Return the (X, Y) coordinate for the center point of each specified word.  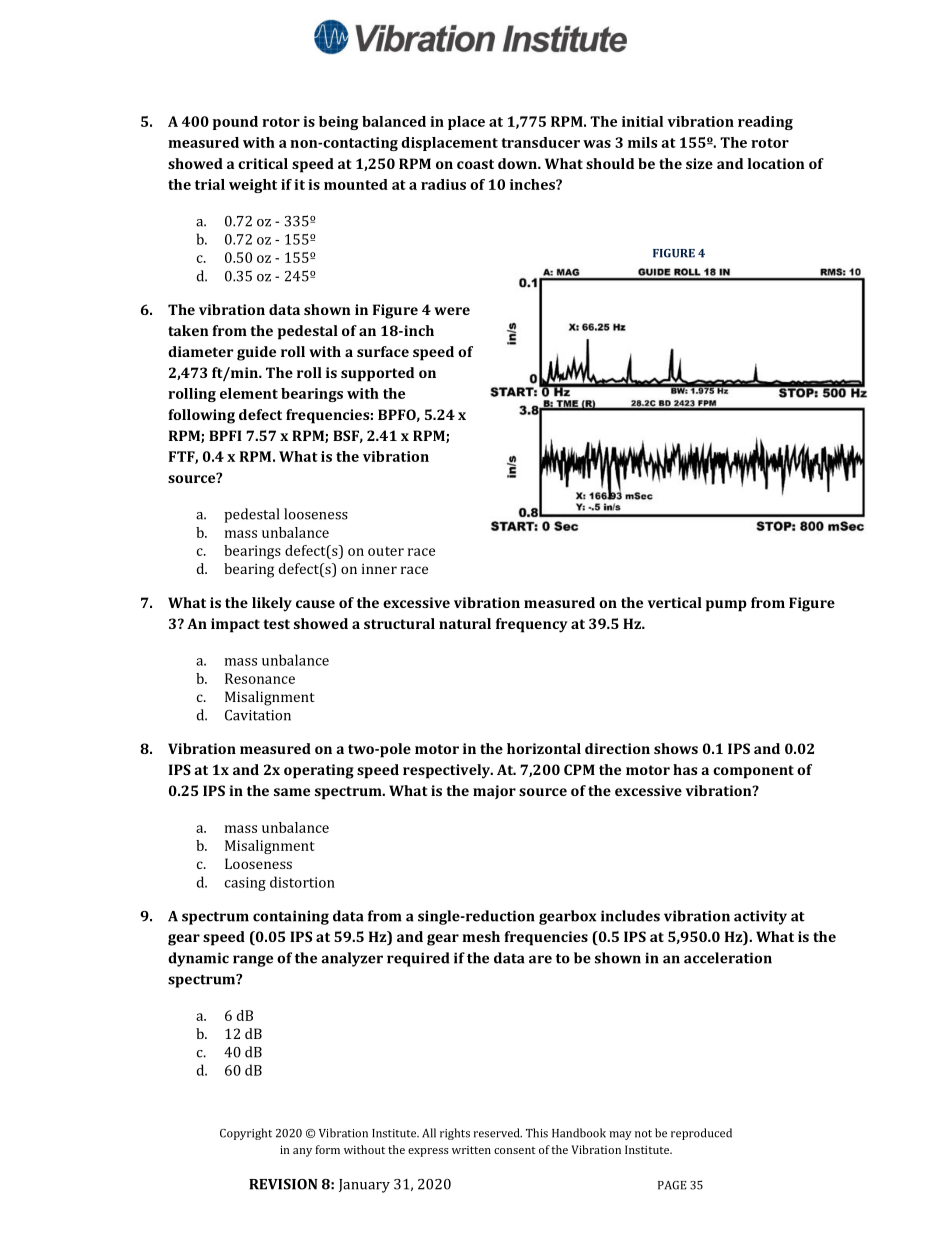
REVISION (283, 1184)
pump (726, 606)
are (540, 959)
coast (475, 164)
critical (263, 163)
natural (465, 623)
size (699, 163)
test (276, 624)
